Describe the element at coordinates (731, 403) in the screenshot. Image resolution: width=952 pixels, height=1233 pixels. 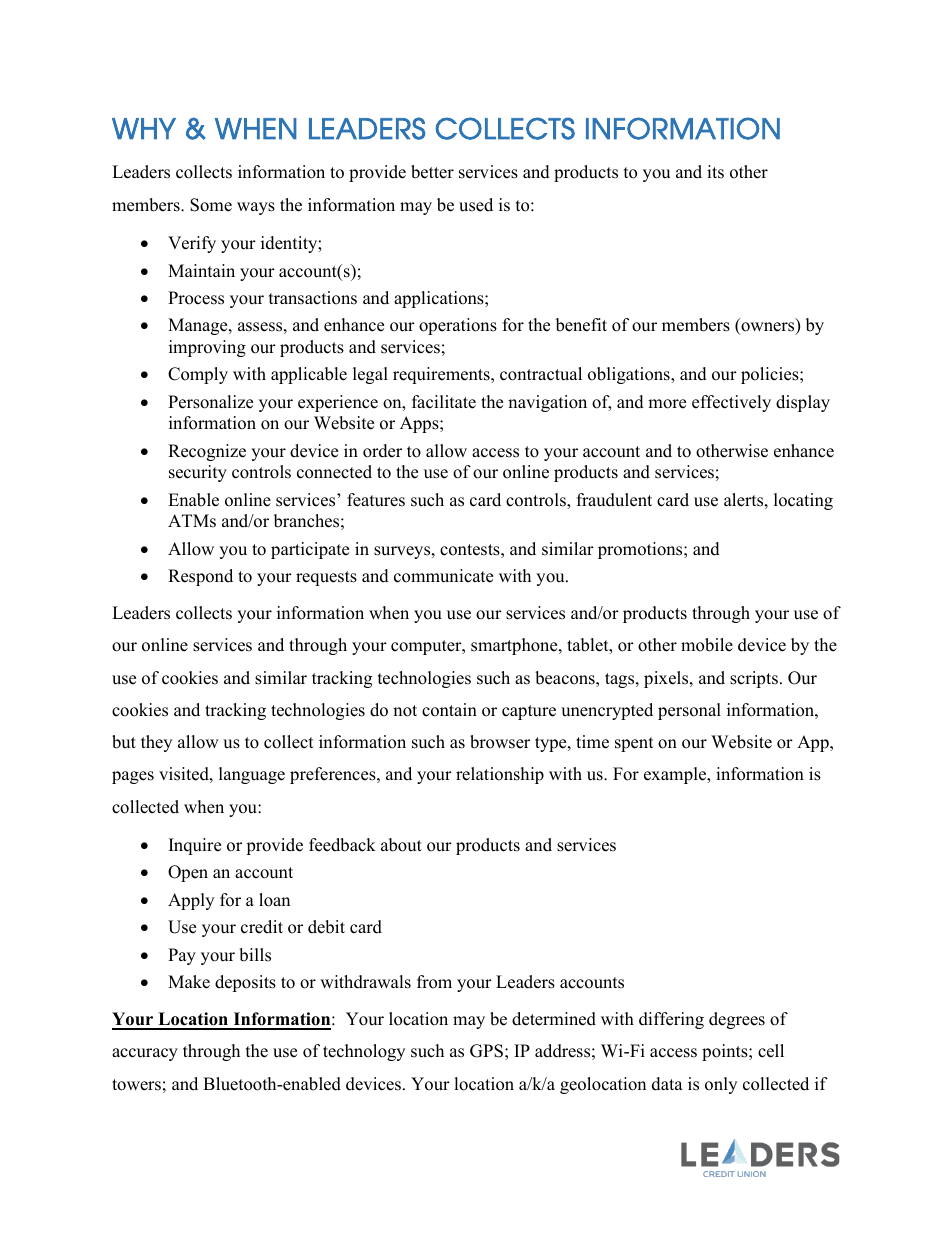
I see `effectively` at that location.
